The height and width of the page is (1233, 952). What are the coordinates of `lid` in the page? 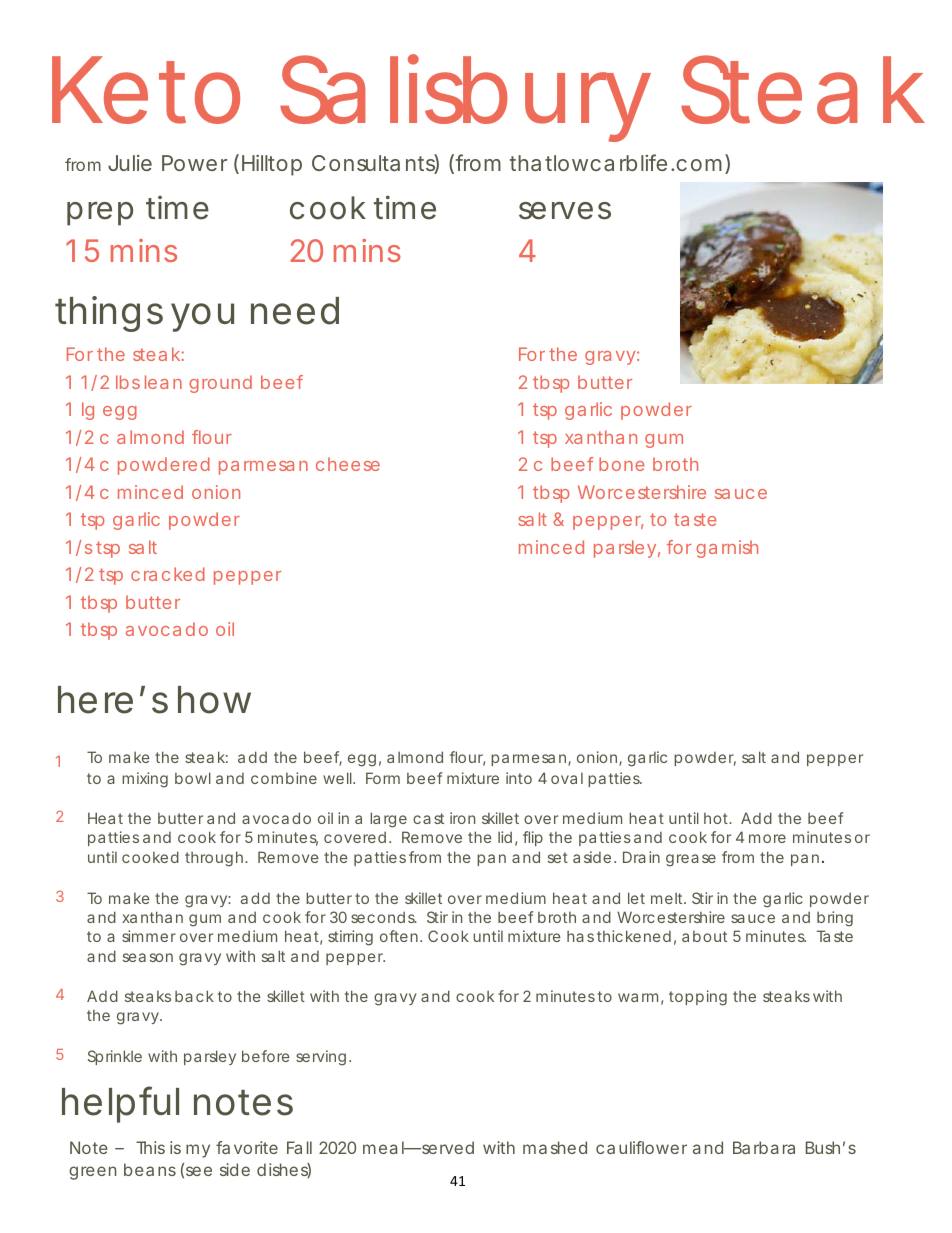 It's located at (505, 837).
